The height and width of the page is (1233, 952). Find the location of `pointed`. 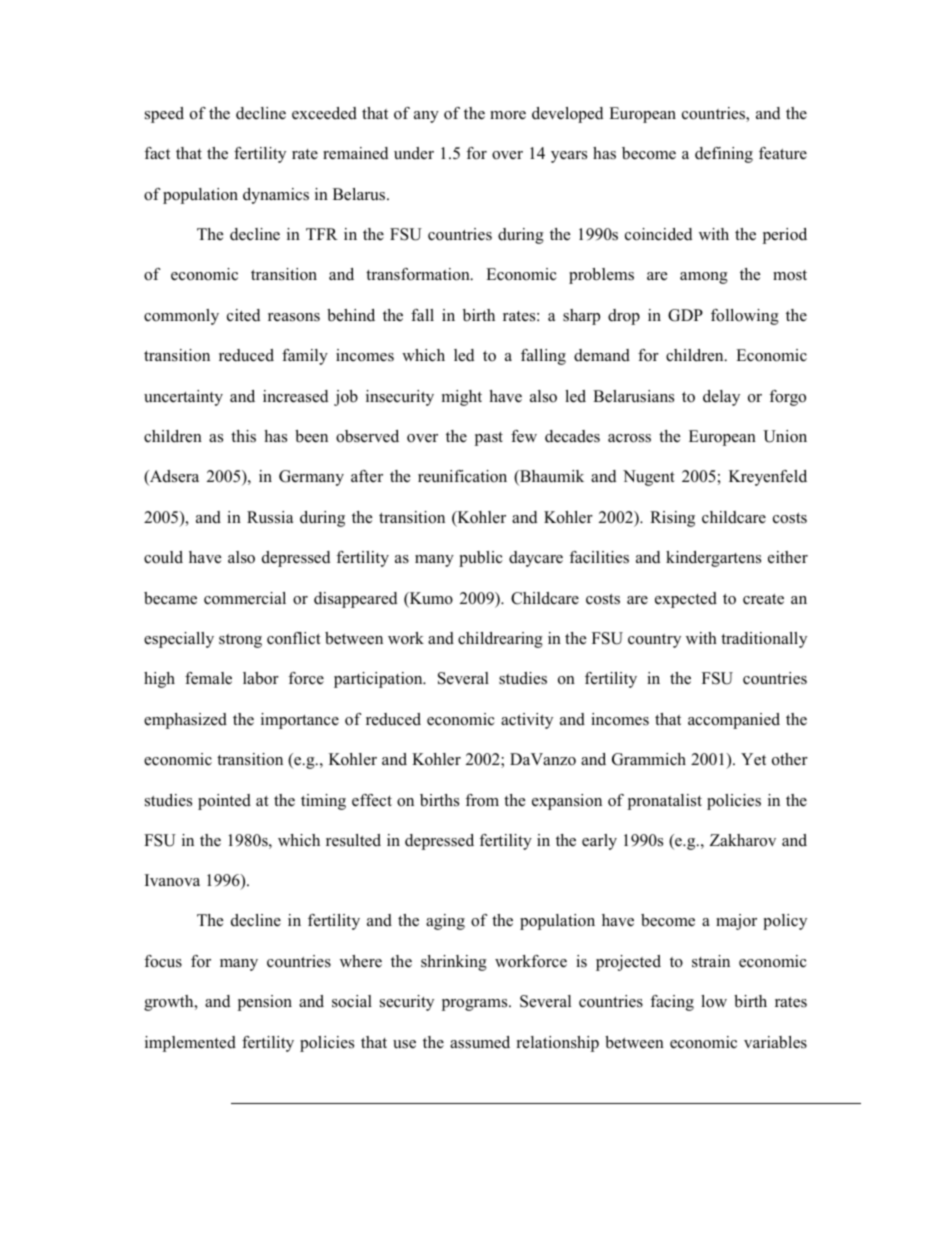

pointed is located at coordinates (224, 802).
